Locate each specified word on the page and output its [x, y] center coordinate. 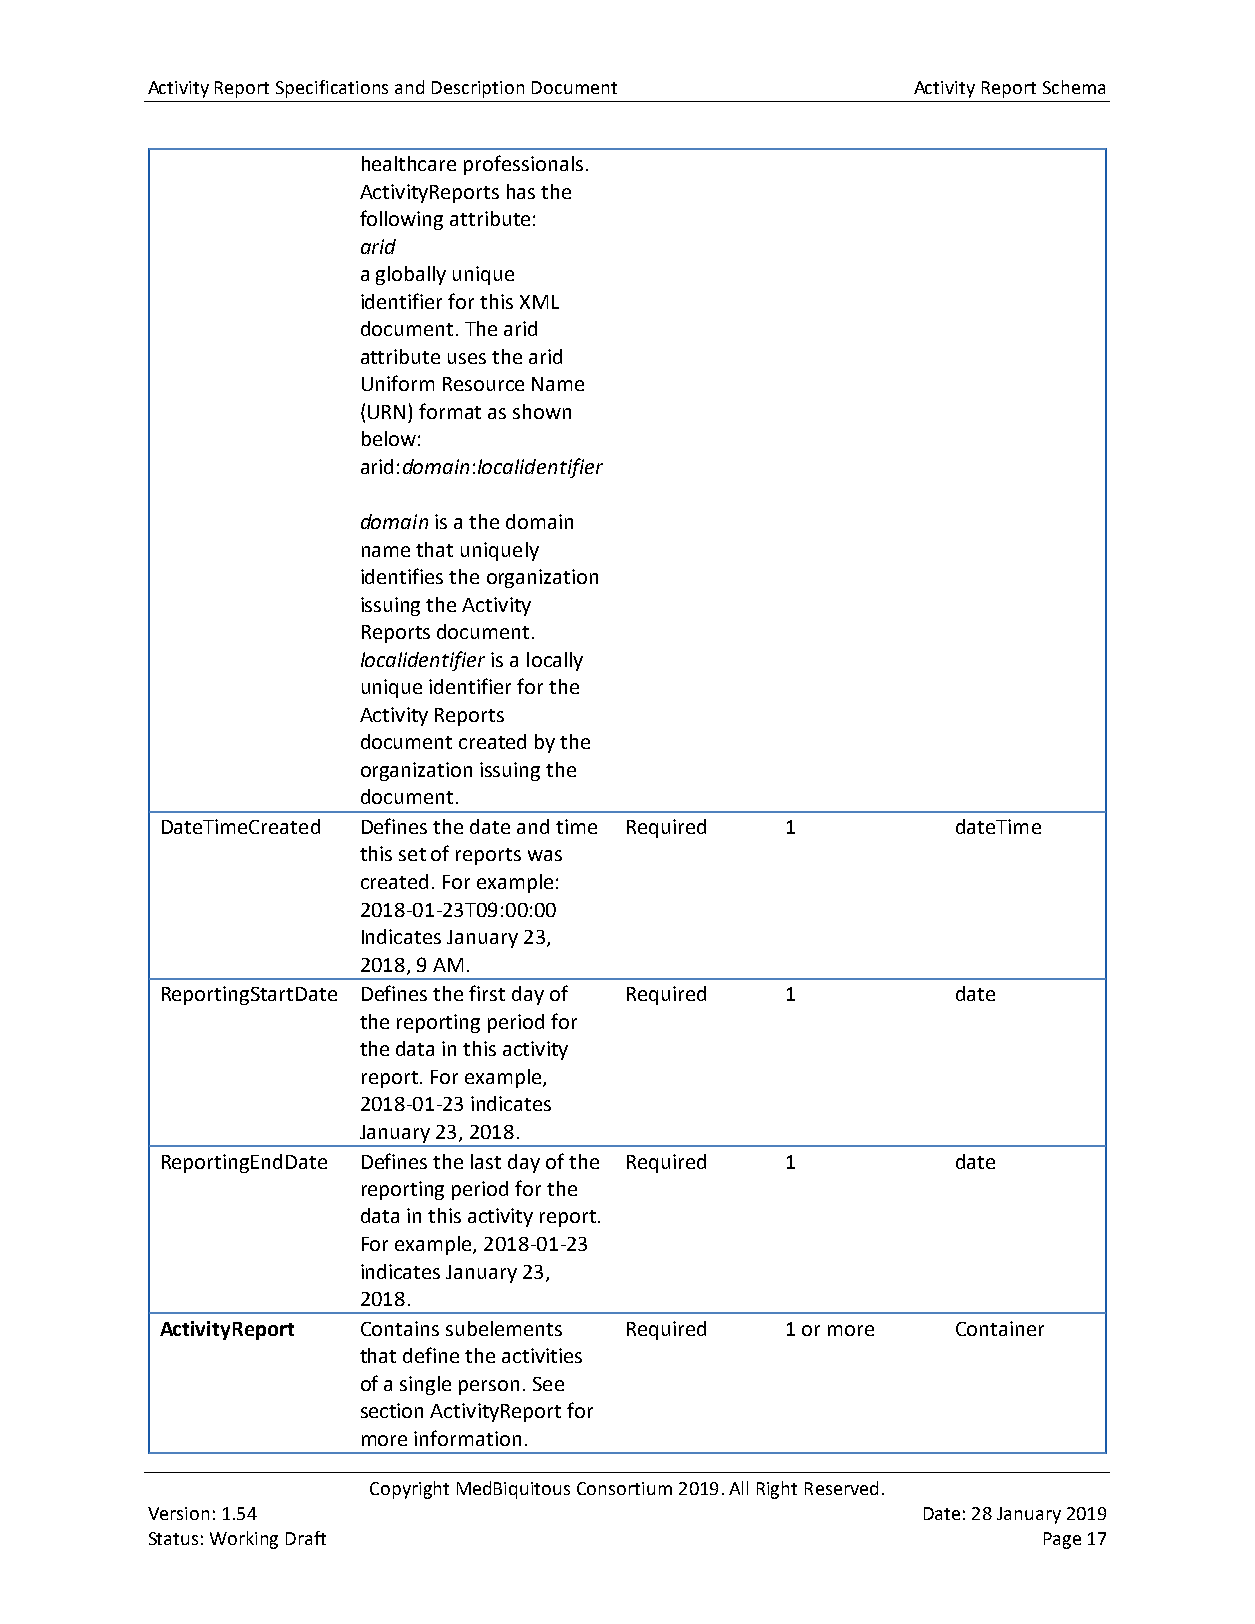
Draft [306, 1538]
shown [542, 411]
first [487, 993]
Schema [1074, 87]
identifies [402, 576]
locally [555, 661]
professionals [523, 165]
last [486, 1161]
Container [1000, 1328]
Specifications [332, 89]
